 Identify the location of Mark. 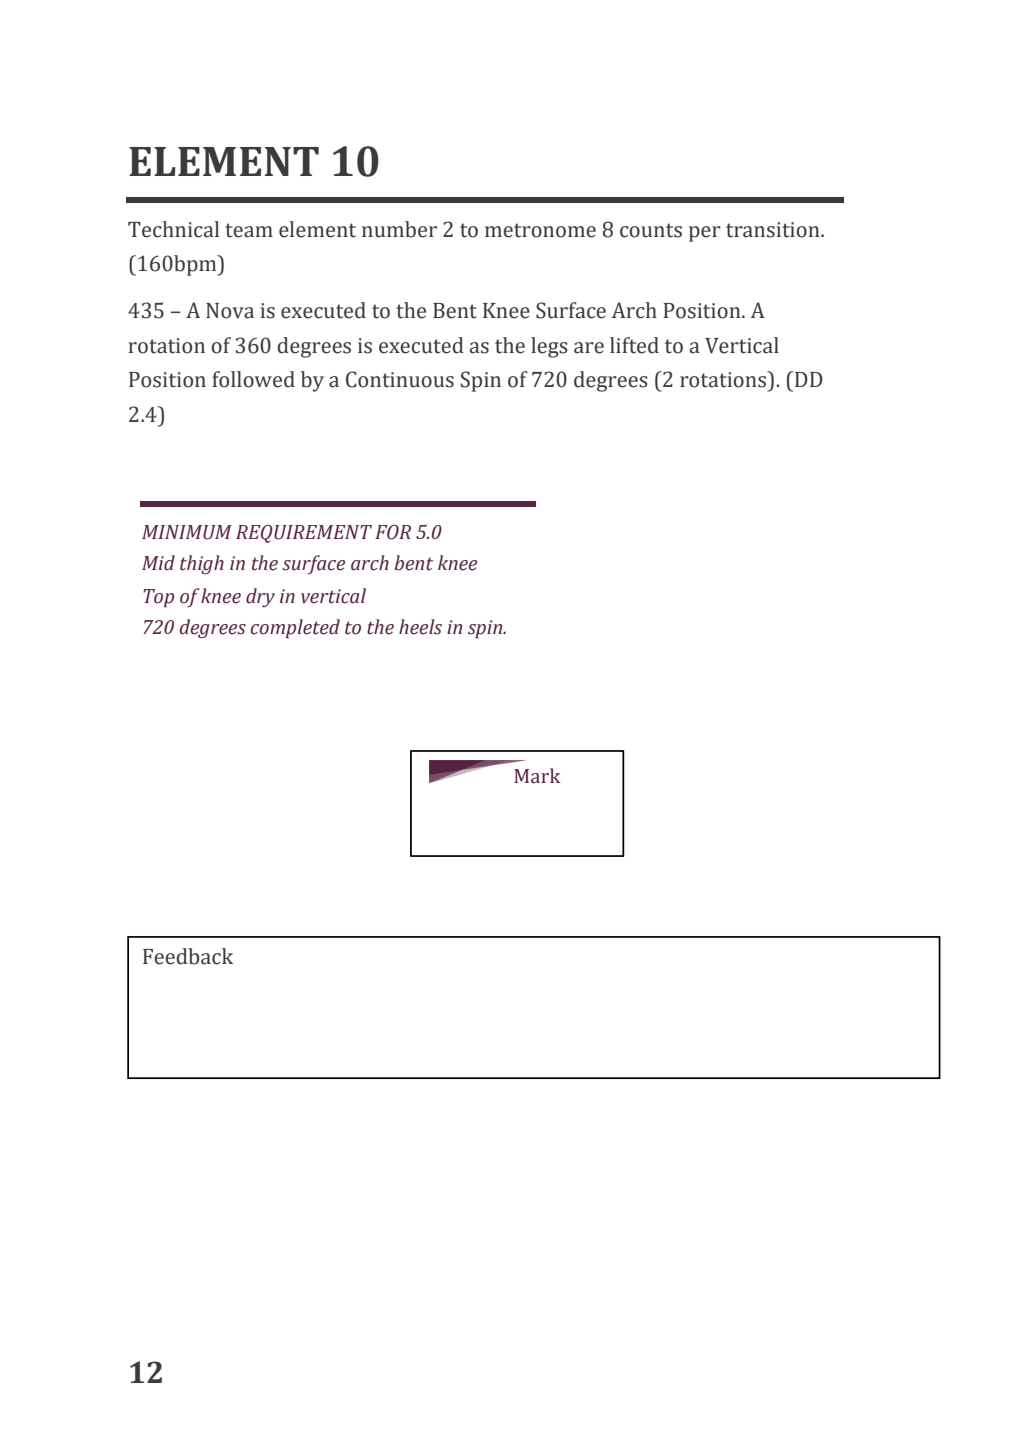
(537, 776).
